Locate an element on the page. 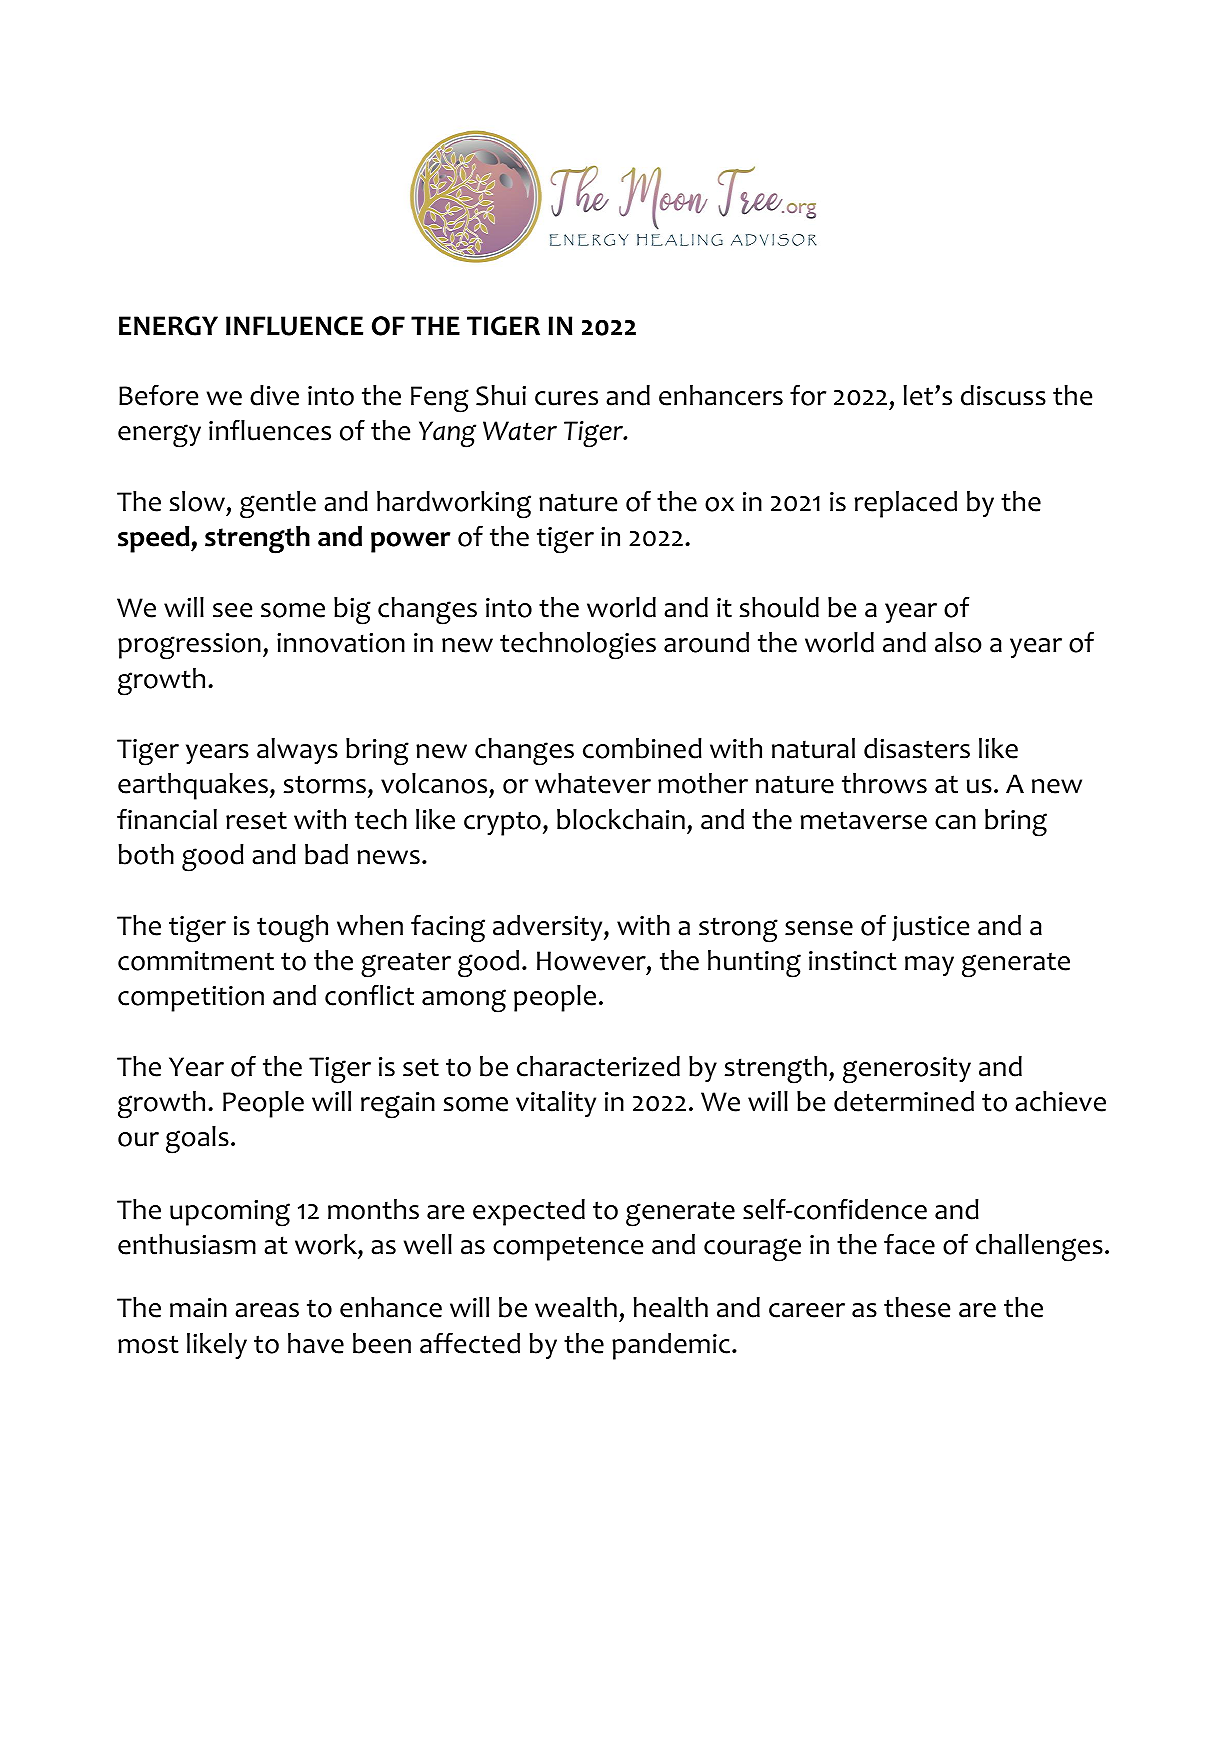 The image size is (1229, 1738). wealth is located at coordinates (576, 1307).
